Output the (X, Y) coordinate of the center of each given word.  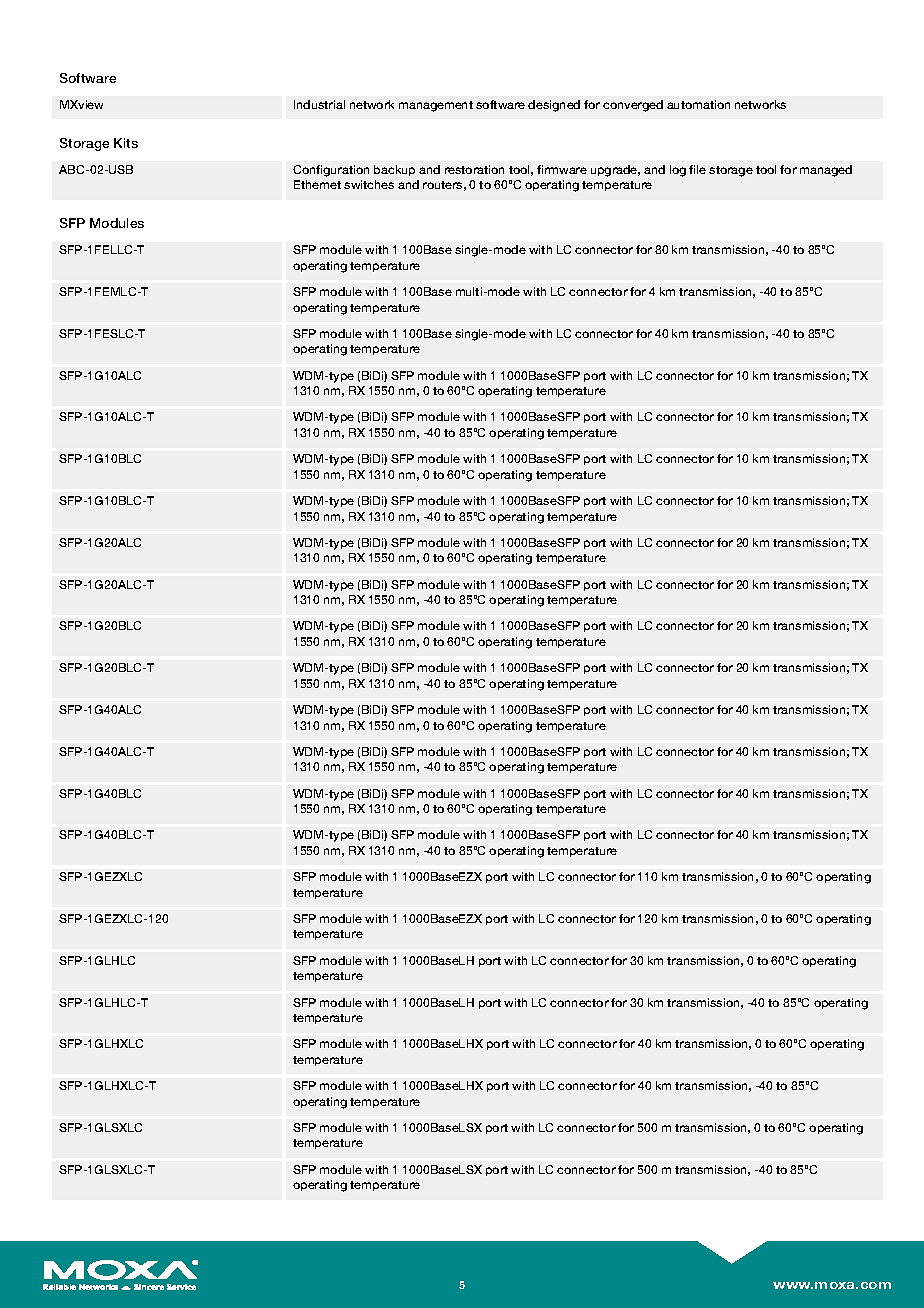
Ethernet (317, 184)
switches (369, 184)
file (697, 169)
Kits (126, 143)
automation (698, 104)
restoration (474, 169)
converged (633, 106)
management (436, 106)
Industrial (319, 104)
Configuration (331, 171)
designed (554, 106)
